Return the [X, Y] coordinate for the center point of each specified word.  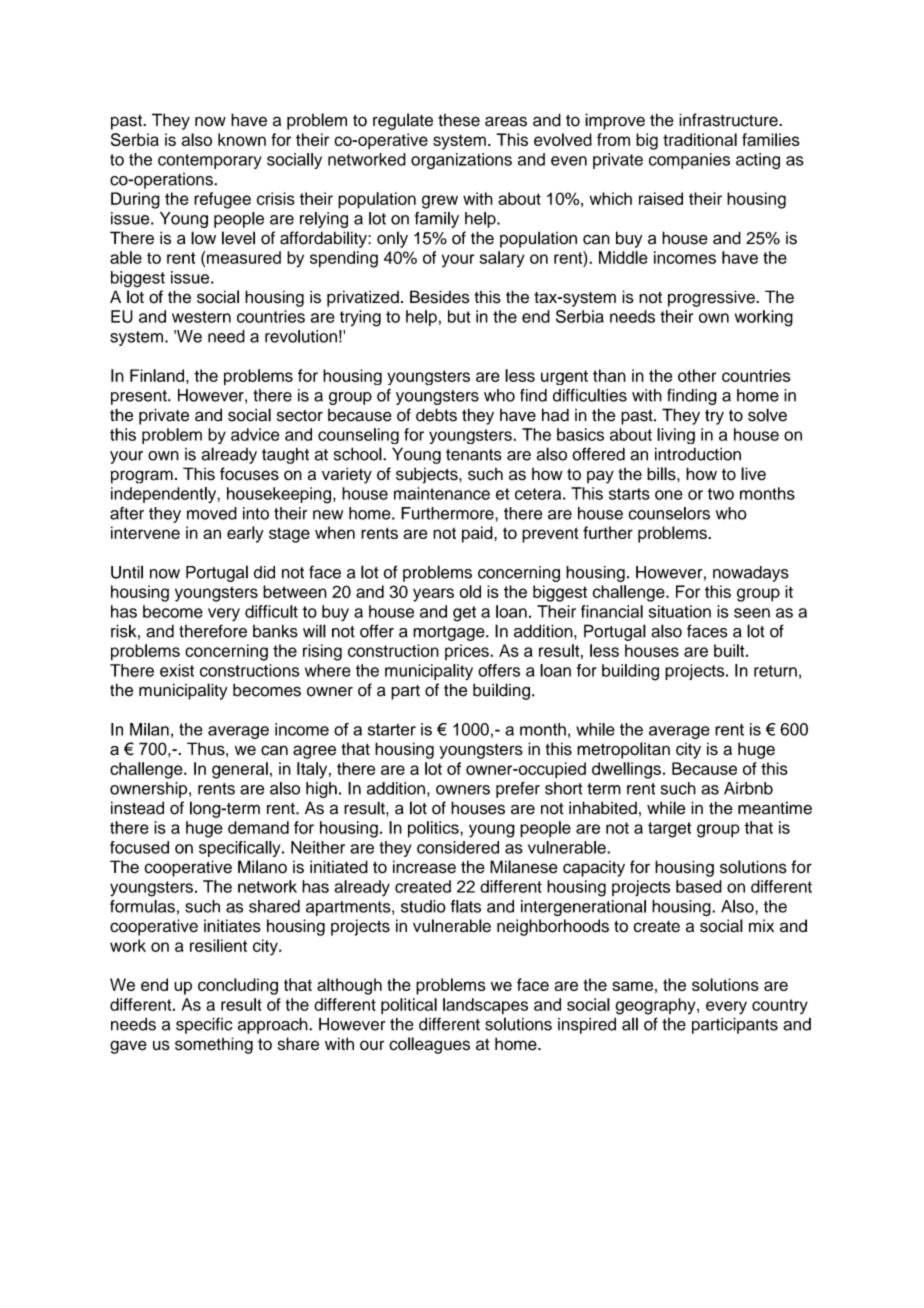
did [264, 572]
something [214, 1045]
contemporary [210, 161]
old [470, 591]
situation [680, 611]
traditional [700, 139]
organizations [461, 161]
